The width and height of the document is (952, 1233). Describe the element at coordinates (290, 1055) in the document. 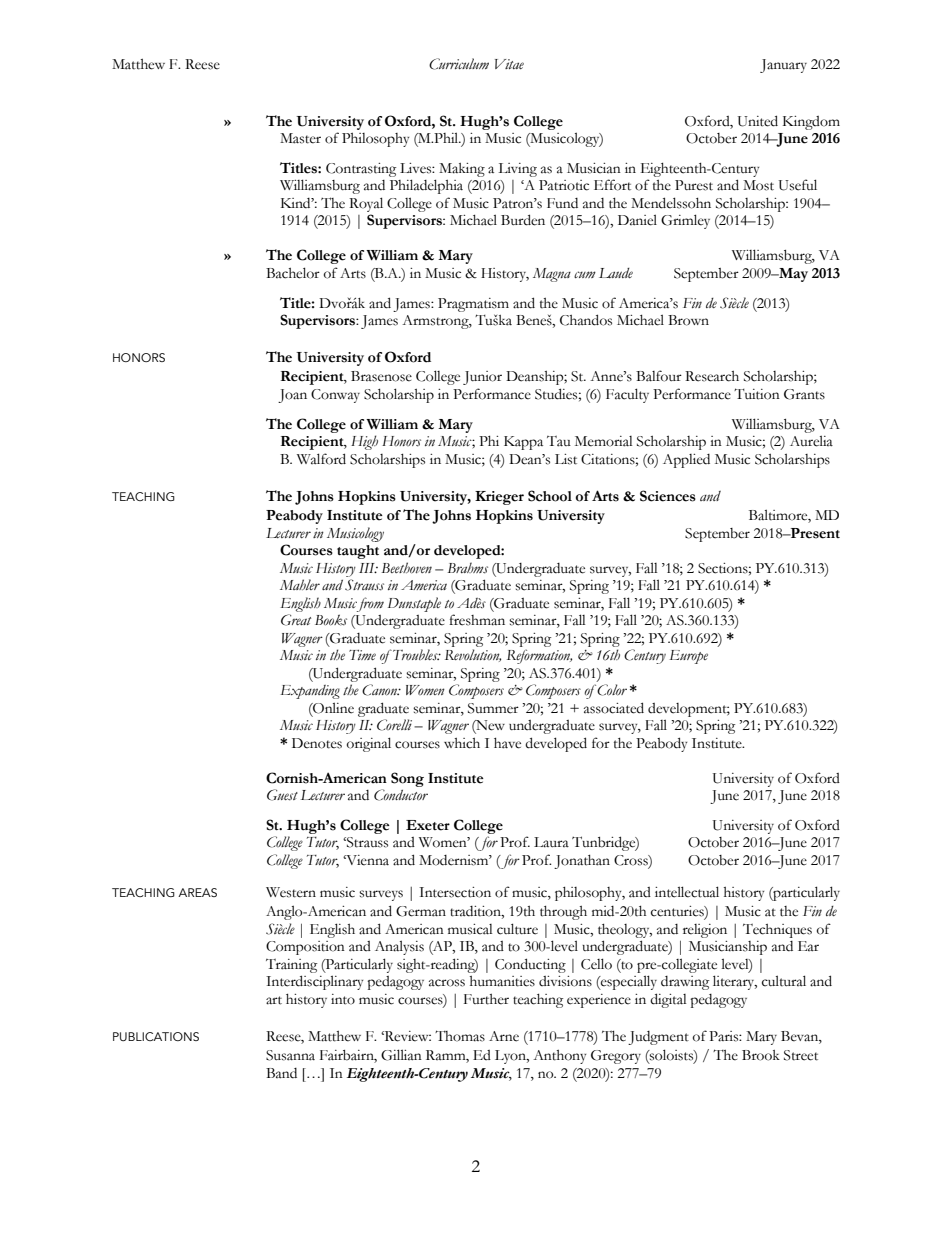

I see `Susanna` at that location.
